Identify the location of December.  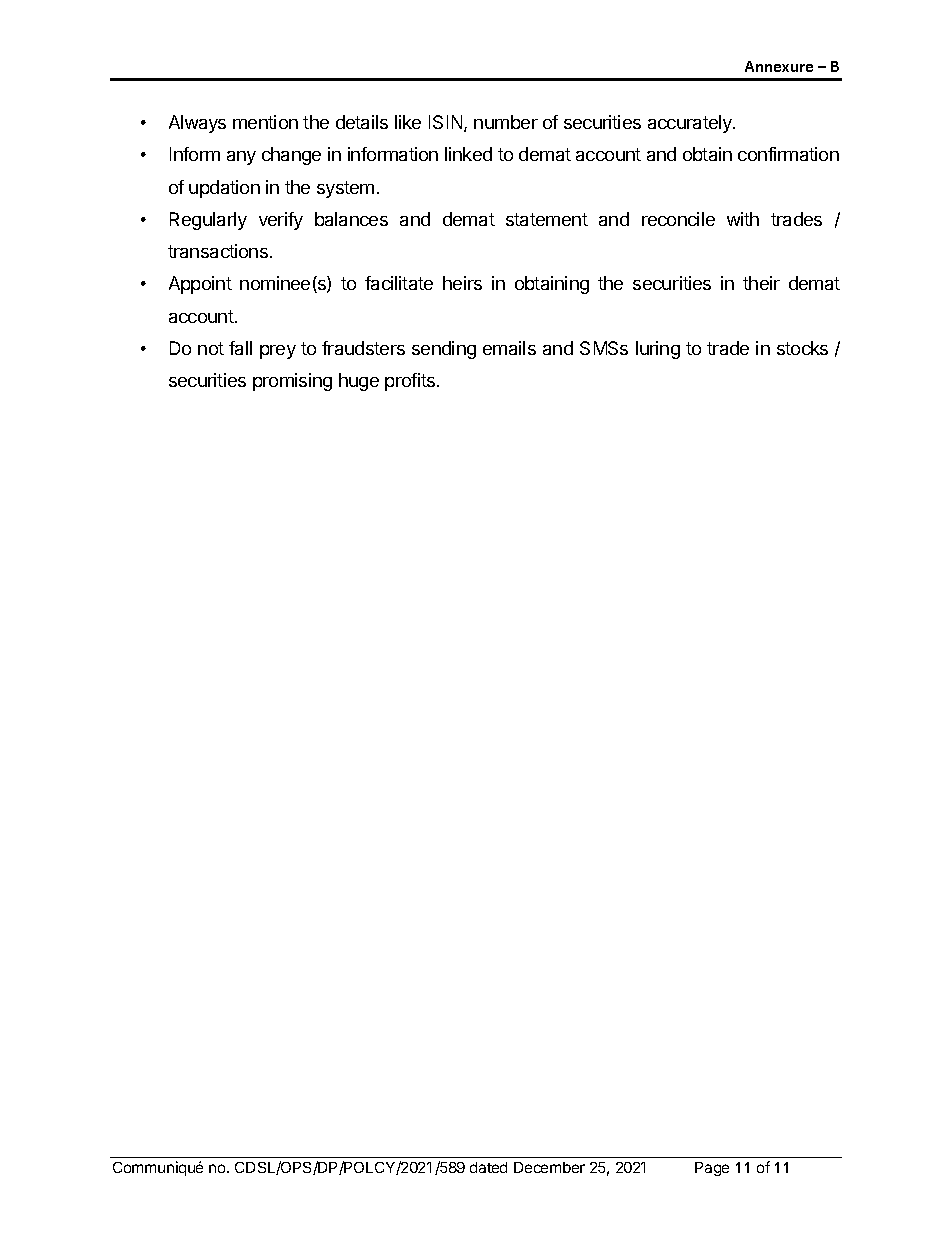
(549, 1167).
